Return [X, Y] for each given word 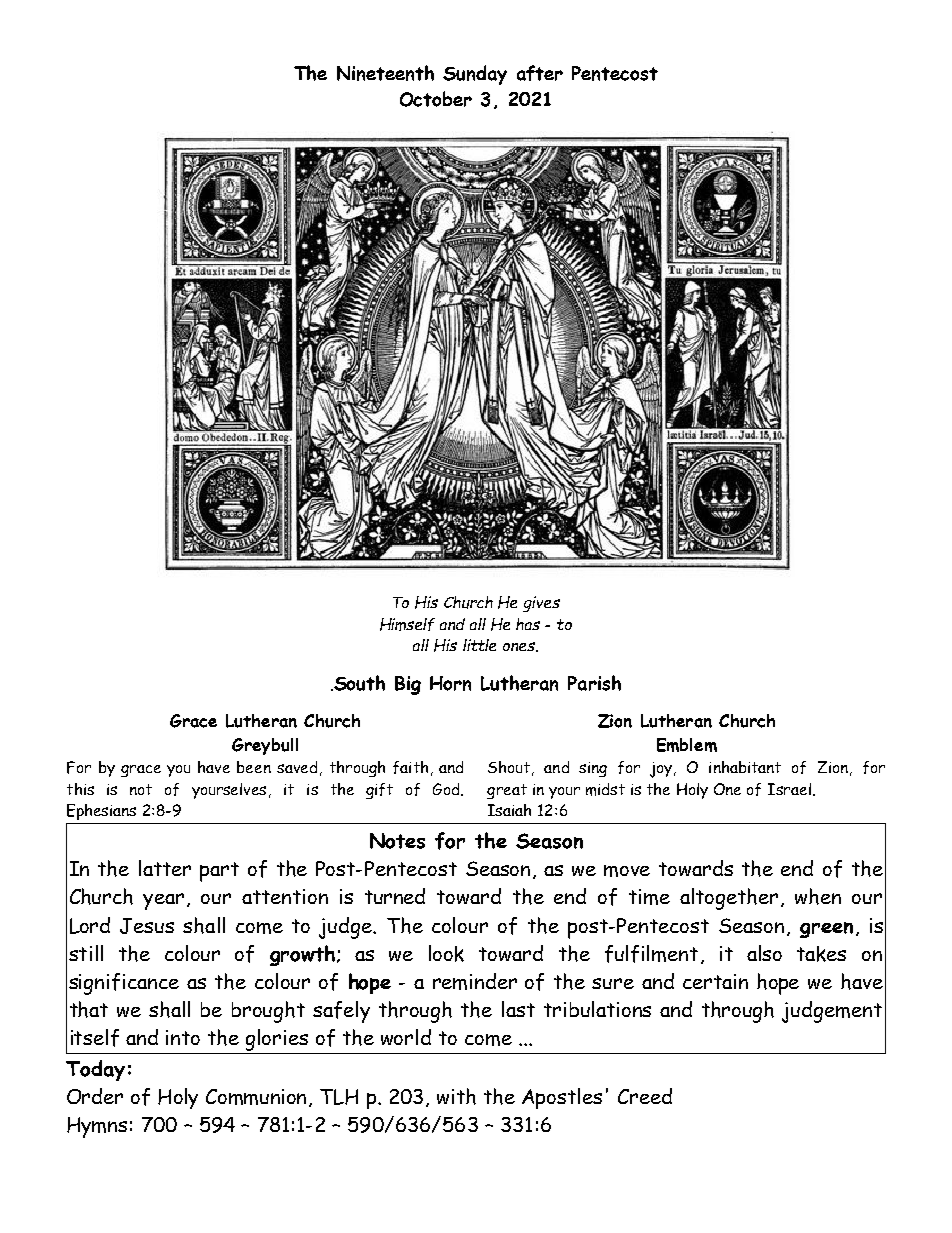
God [447, 789]
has [528, 624]
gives [541, 604]
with [456, 1096]
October [436, 99]
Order [95, 1096]
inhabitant [745, 767]
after [540, 73]
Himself [407, 624]
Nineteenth [385, 73]
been [254, 767]
